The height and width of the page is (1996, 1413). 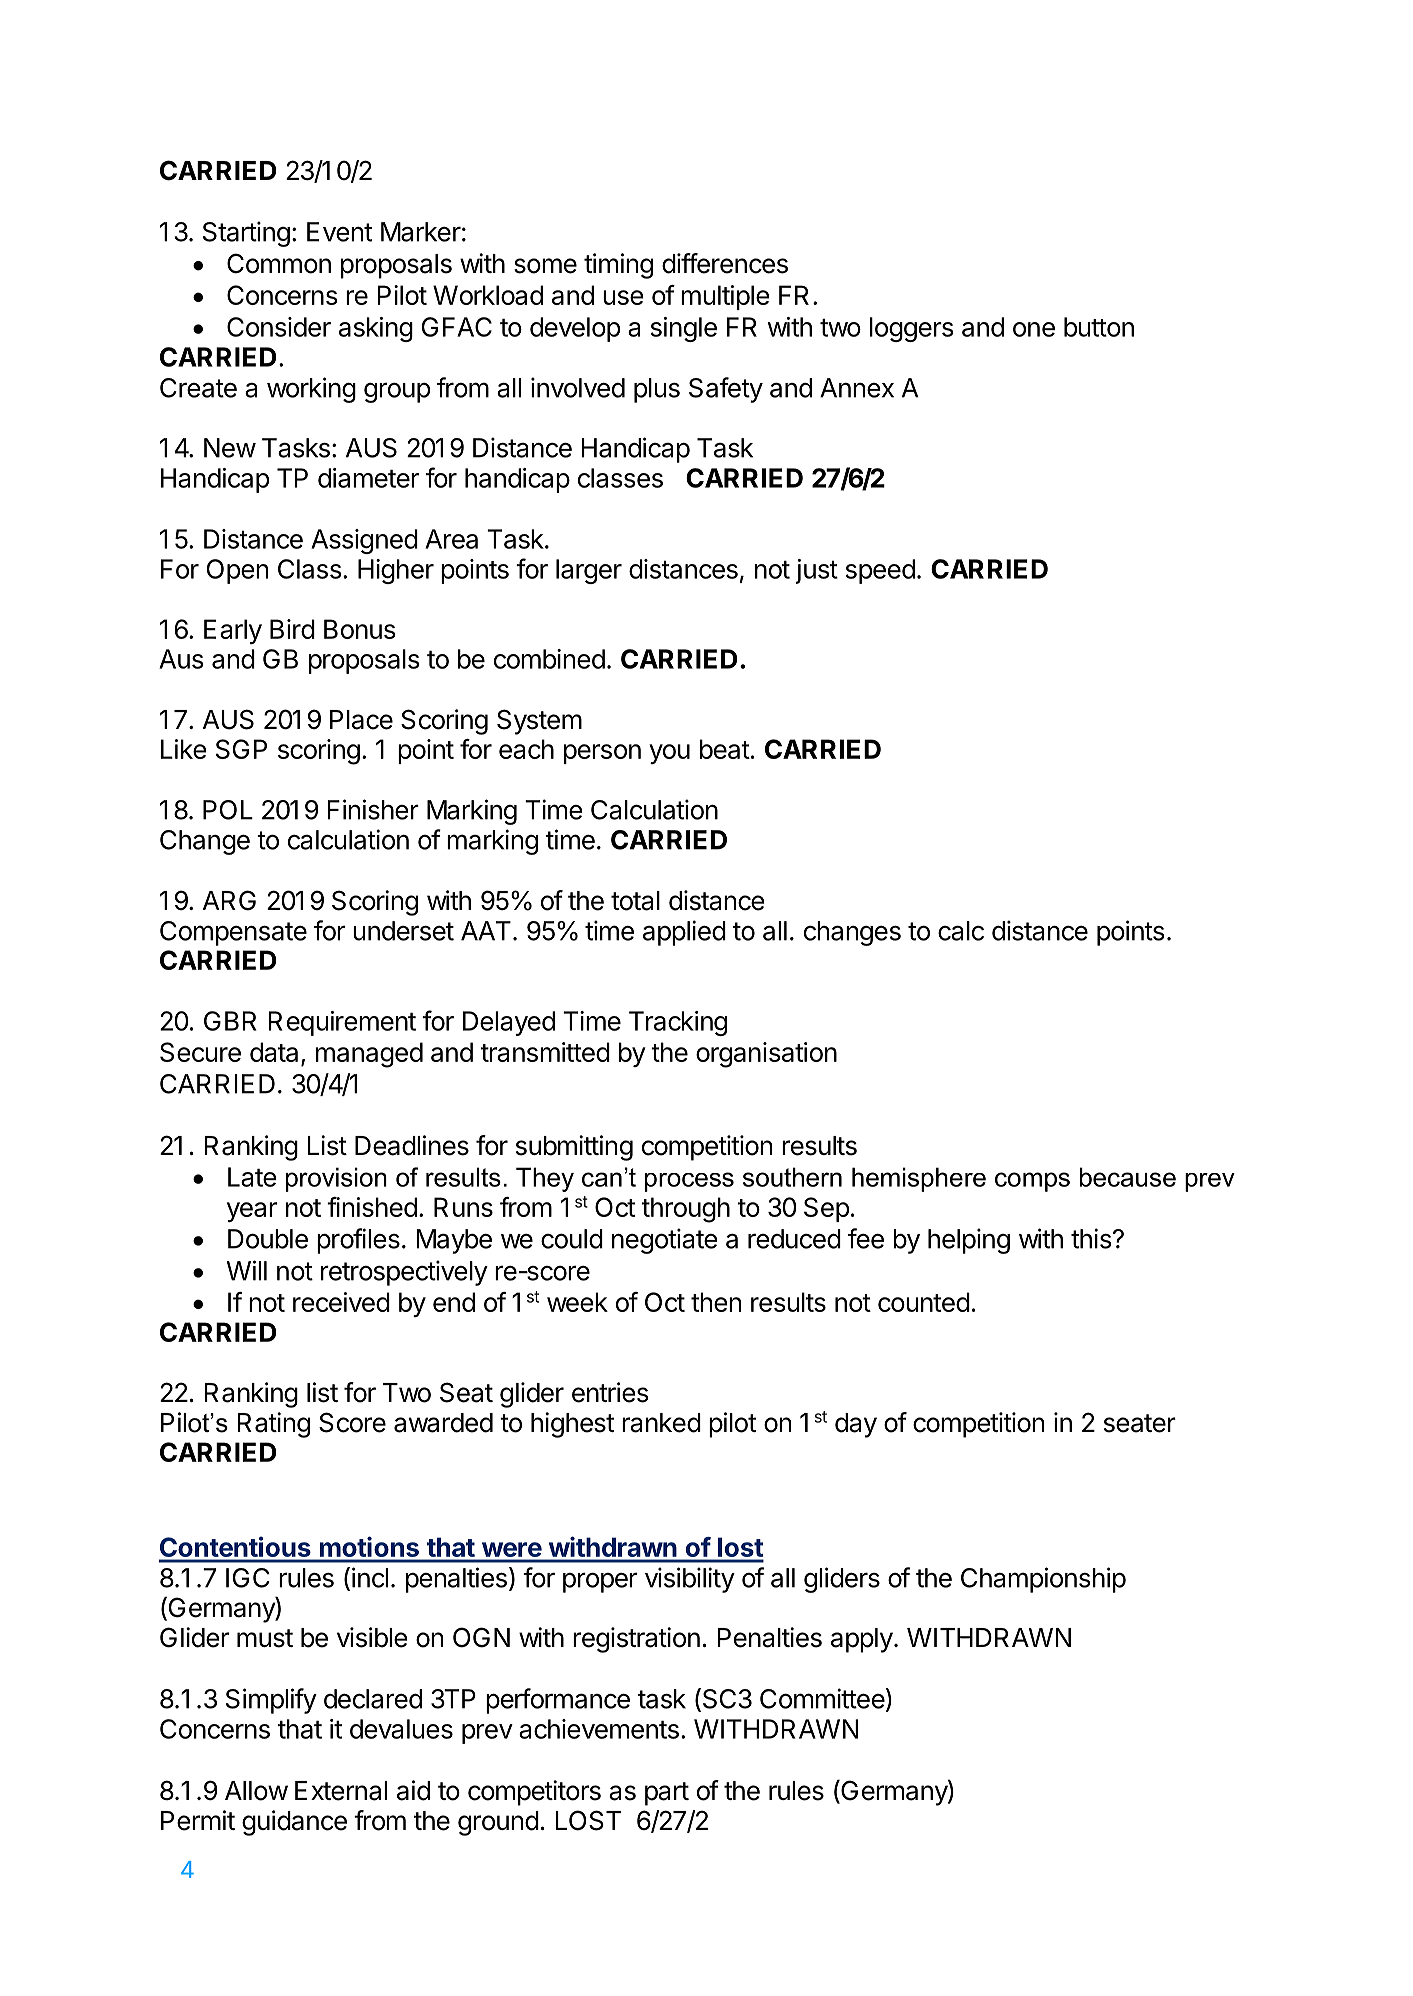 I want to click on speed, so click(x=880, y=571).
